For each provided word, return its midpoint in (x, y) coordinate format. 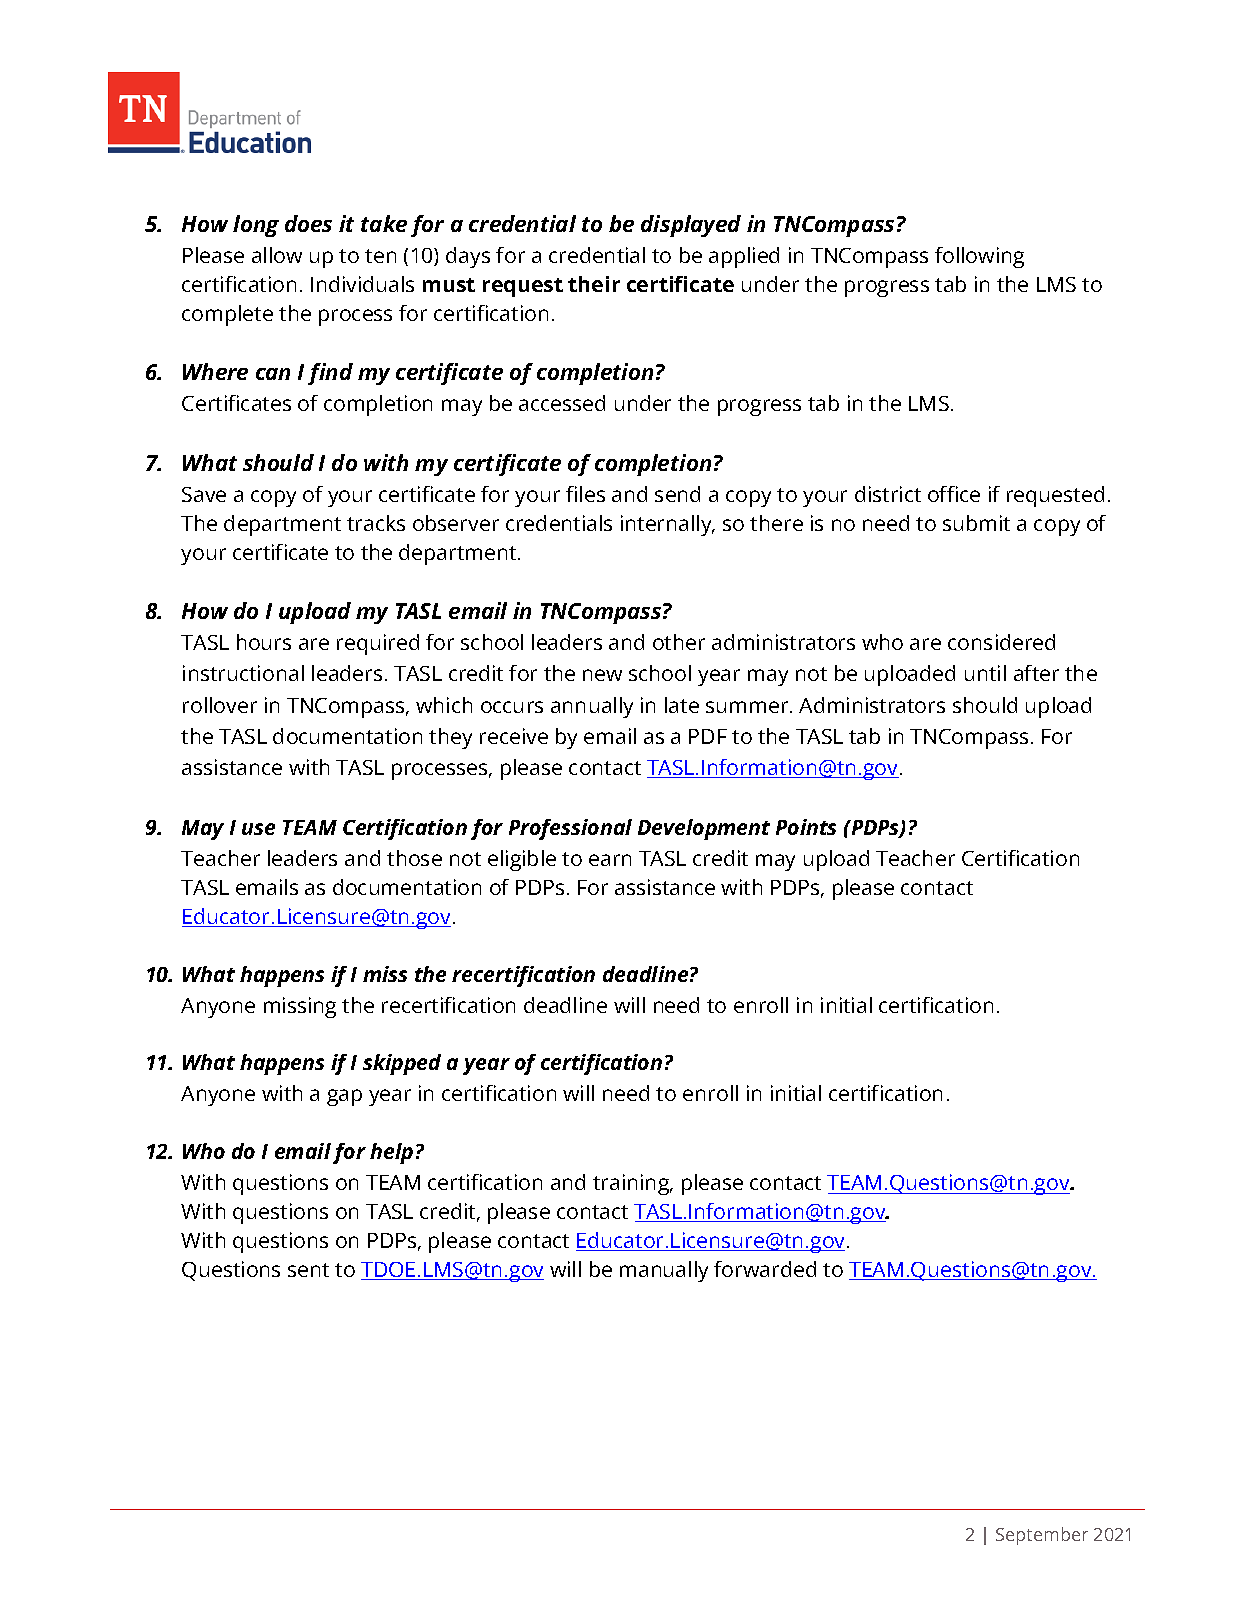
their (594, 284)
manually (664, 1271)
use (258, 829)
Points (806, 827)
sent (308, 1270)
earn (610, 860)
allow (277, 255)
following (979, 257)
